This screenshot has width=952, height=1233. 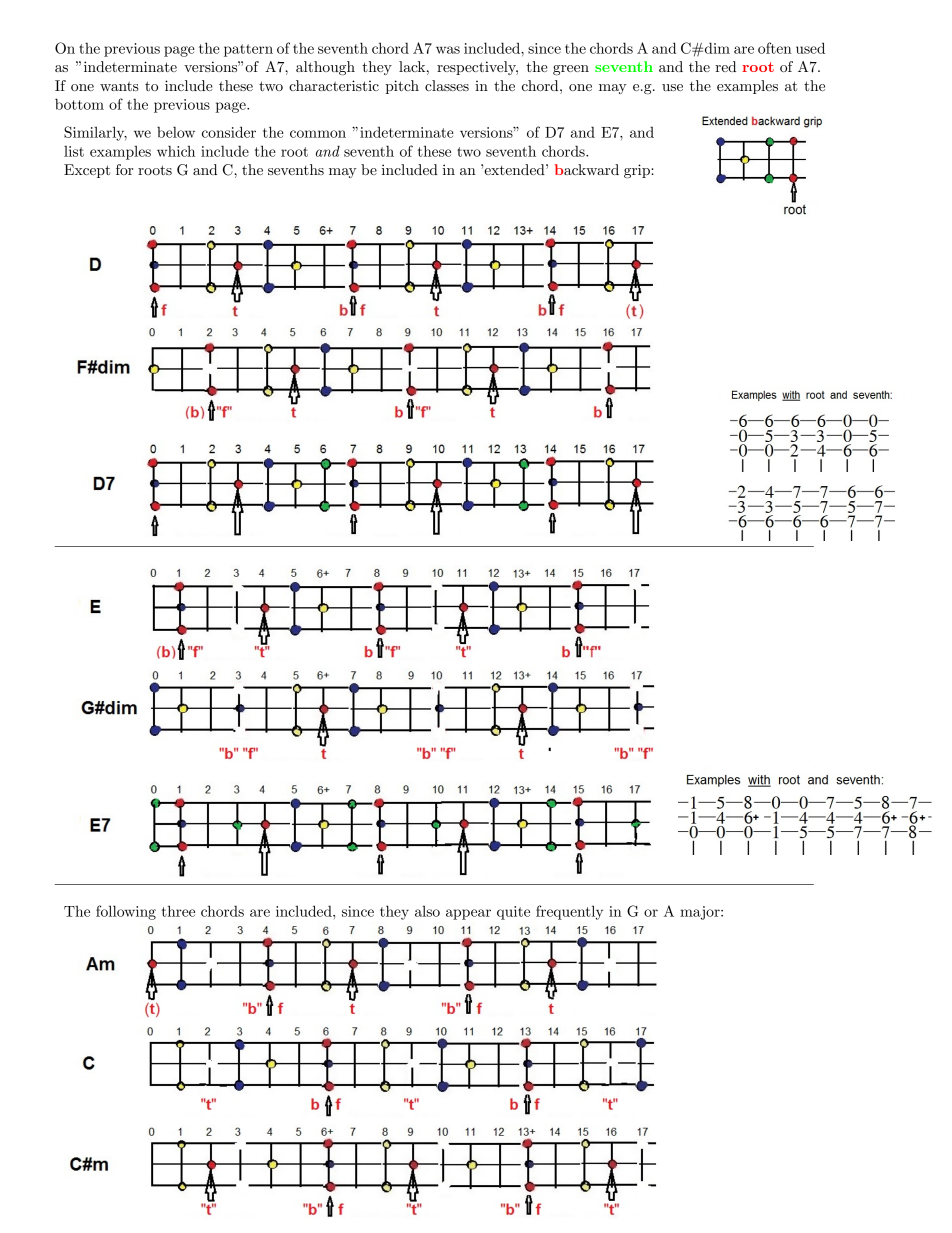 I want to click on red, so click(x=725, y=66).
